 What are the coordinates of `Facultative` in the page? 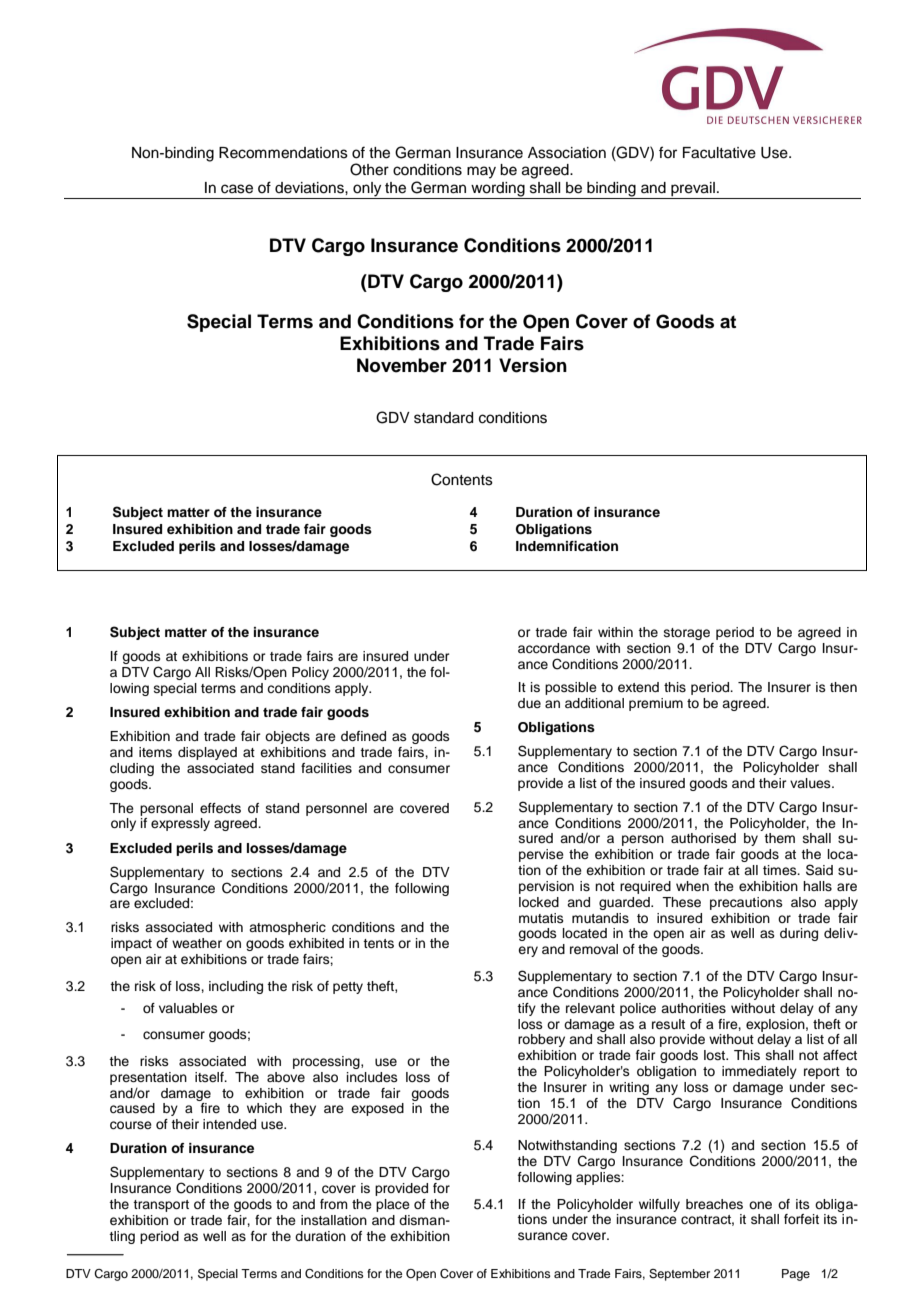 It's located at (719, 153).
